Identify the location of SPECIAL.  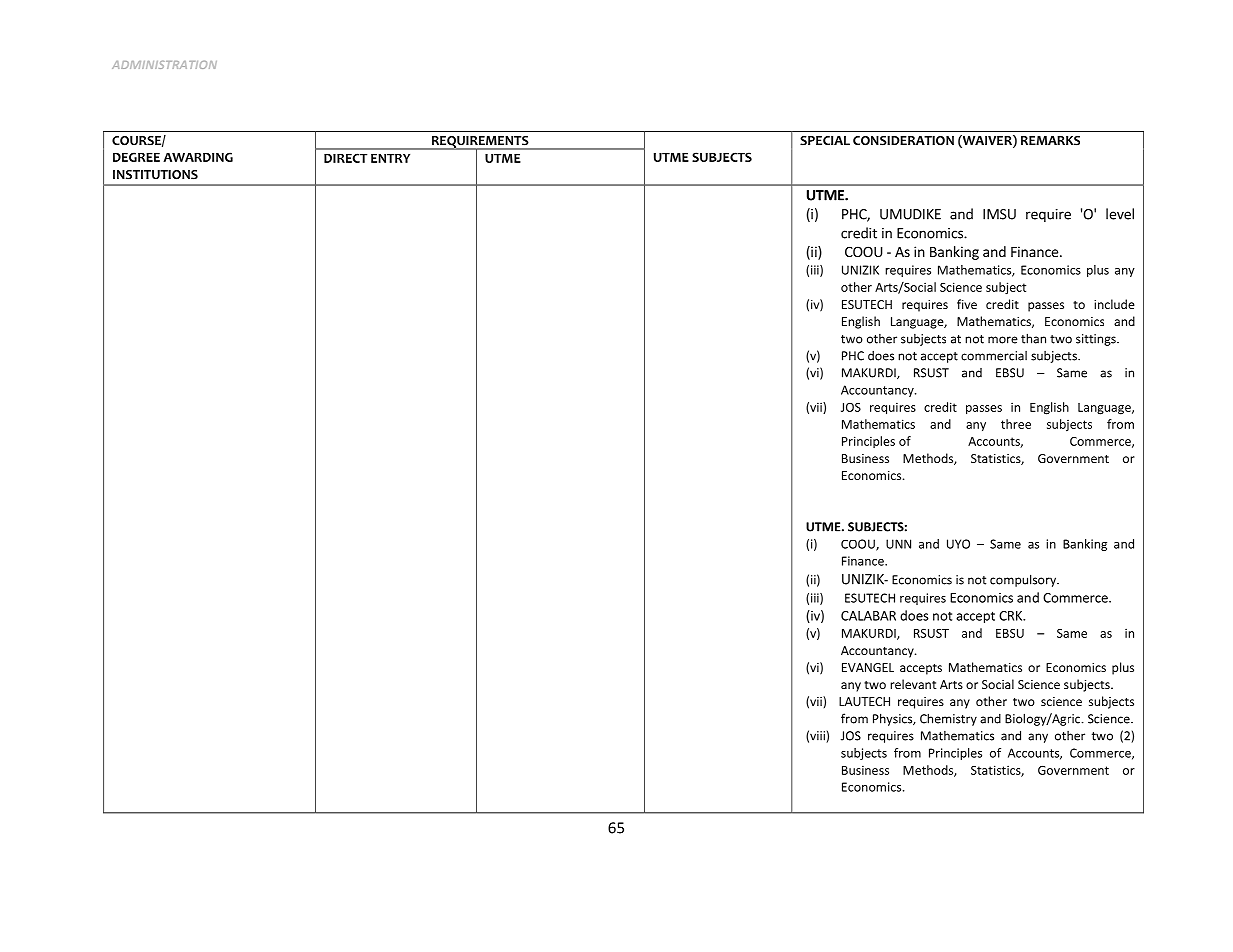
(825, 141).
